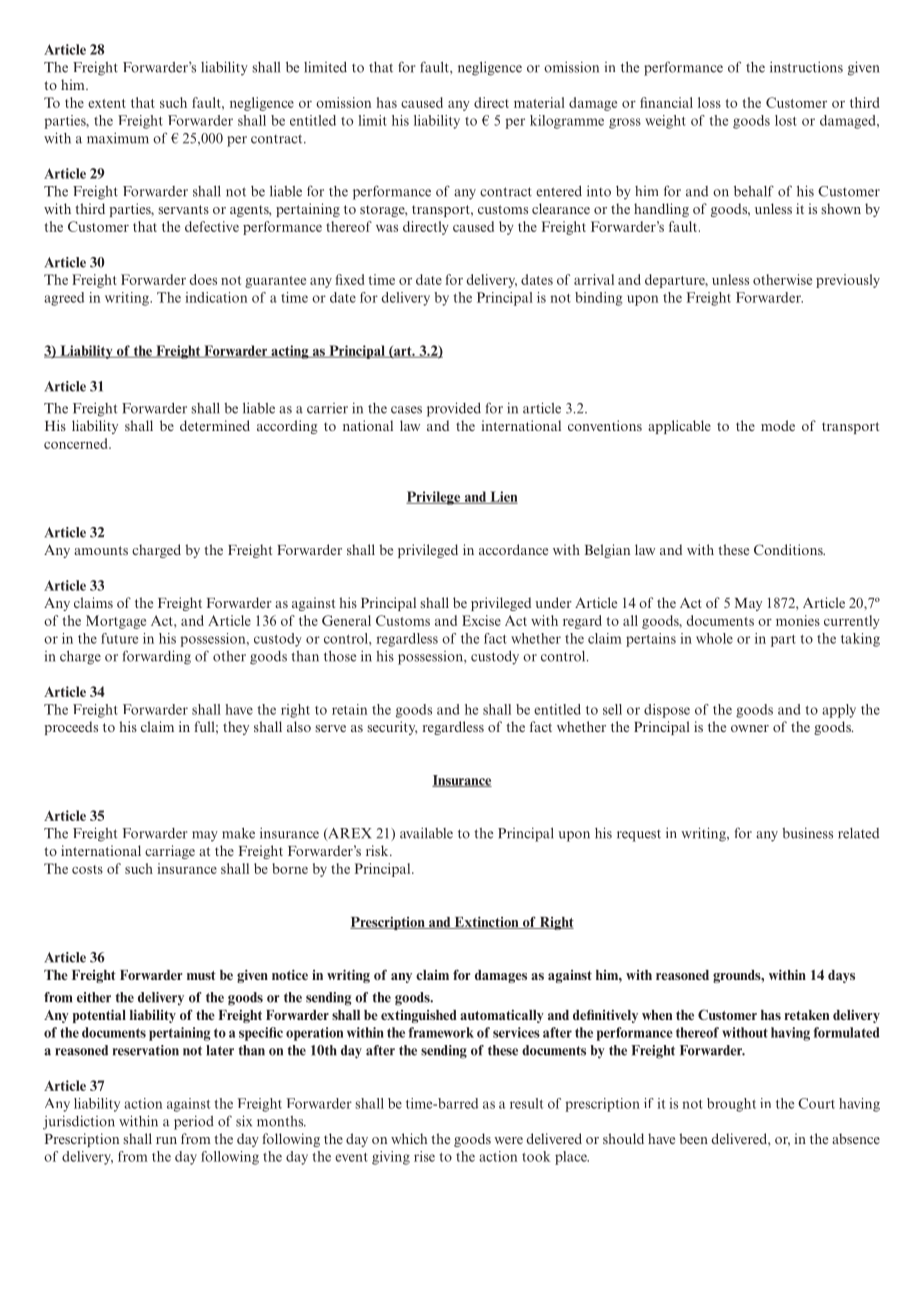  What do you see at coordinates (798, 620) in the document?
I see `monies` at bounding box center [798, 620].
